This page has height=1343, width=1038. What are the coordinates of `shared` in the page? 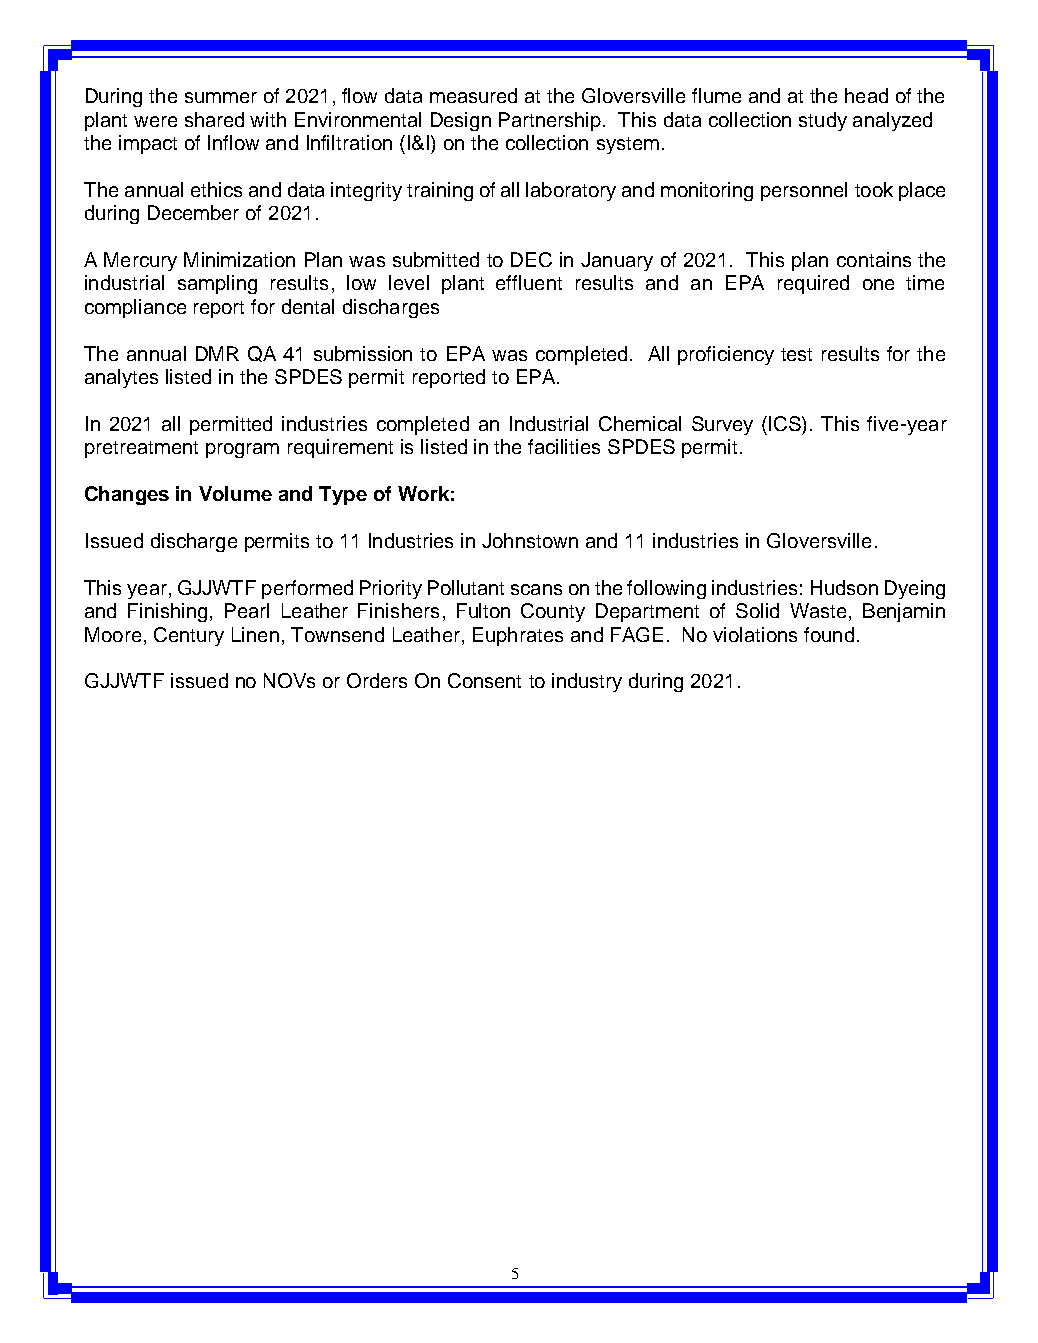 It's located at (214, 119).
